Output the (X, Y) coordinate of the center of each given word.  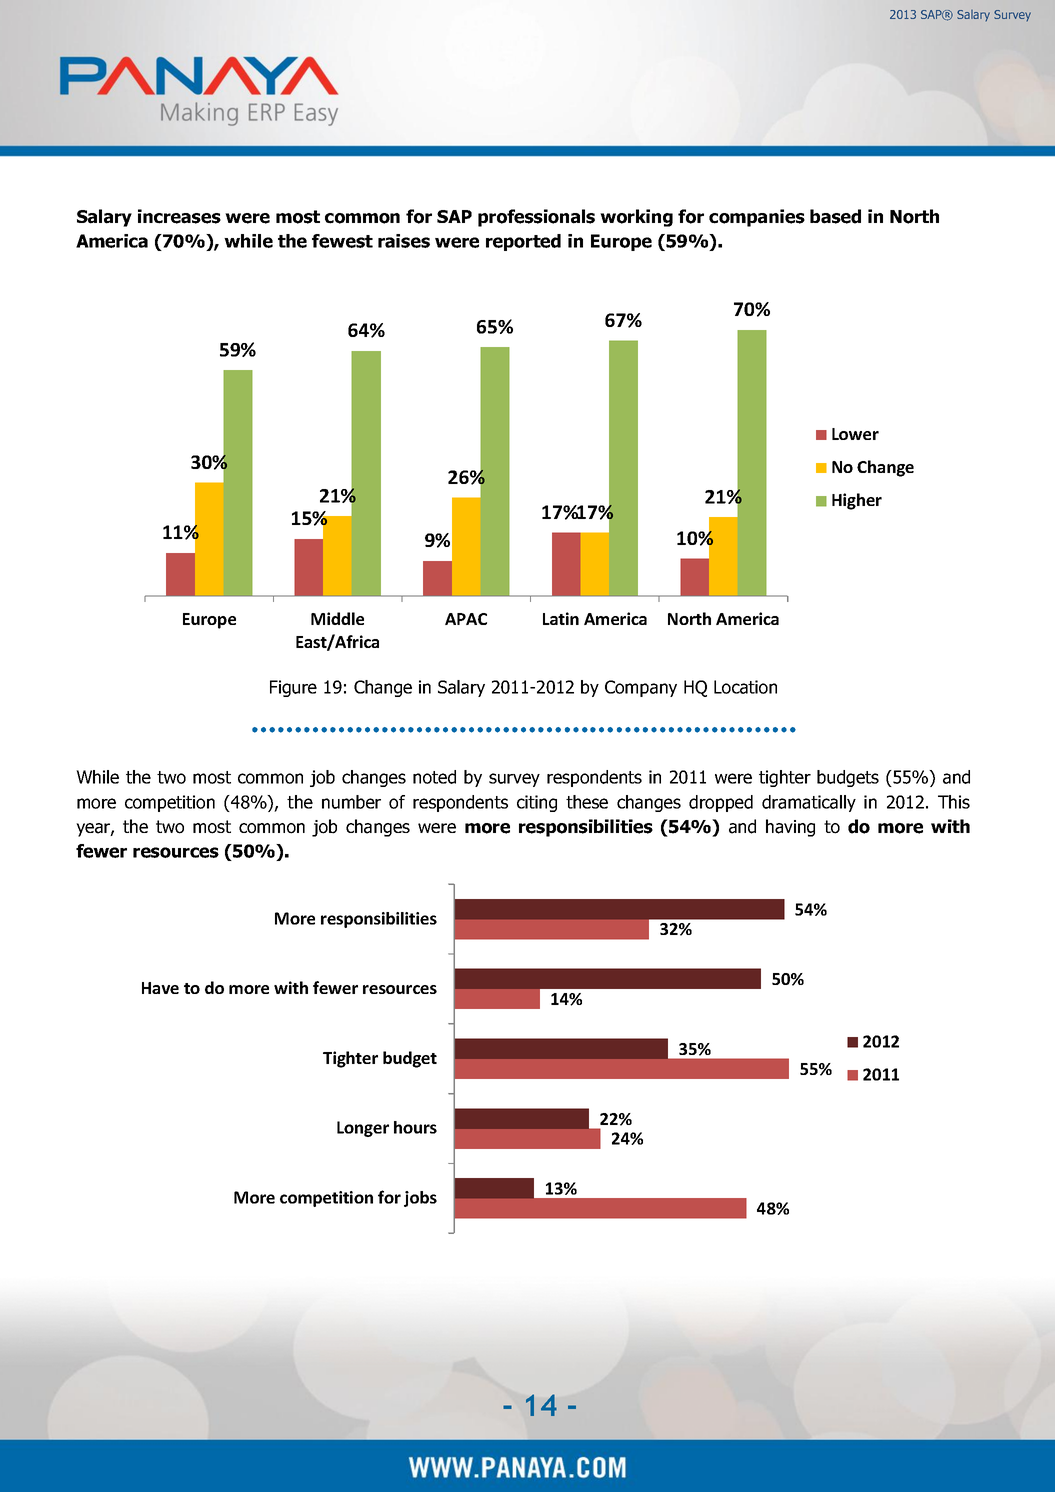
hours (415, 1127)
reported (523, 242)
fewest (342, 241)
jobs (420, 1199)
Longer (363, 1129)
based (835, 216)
